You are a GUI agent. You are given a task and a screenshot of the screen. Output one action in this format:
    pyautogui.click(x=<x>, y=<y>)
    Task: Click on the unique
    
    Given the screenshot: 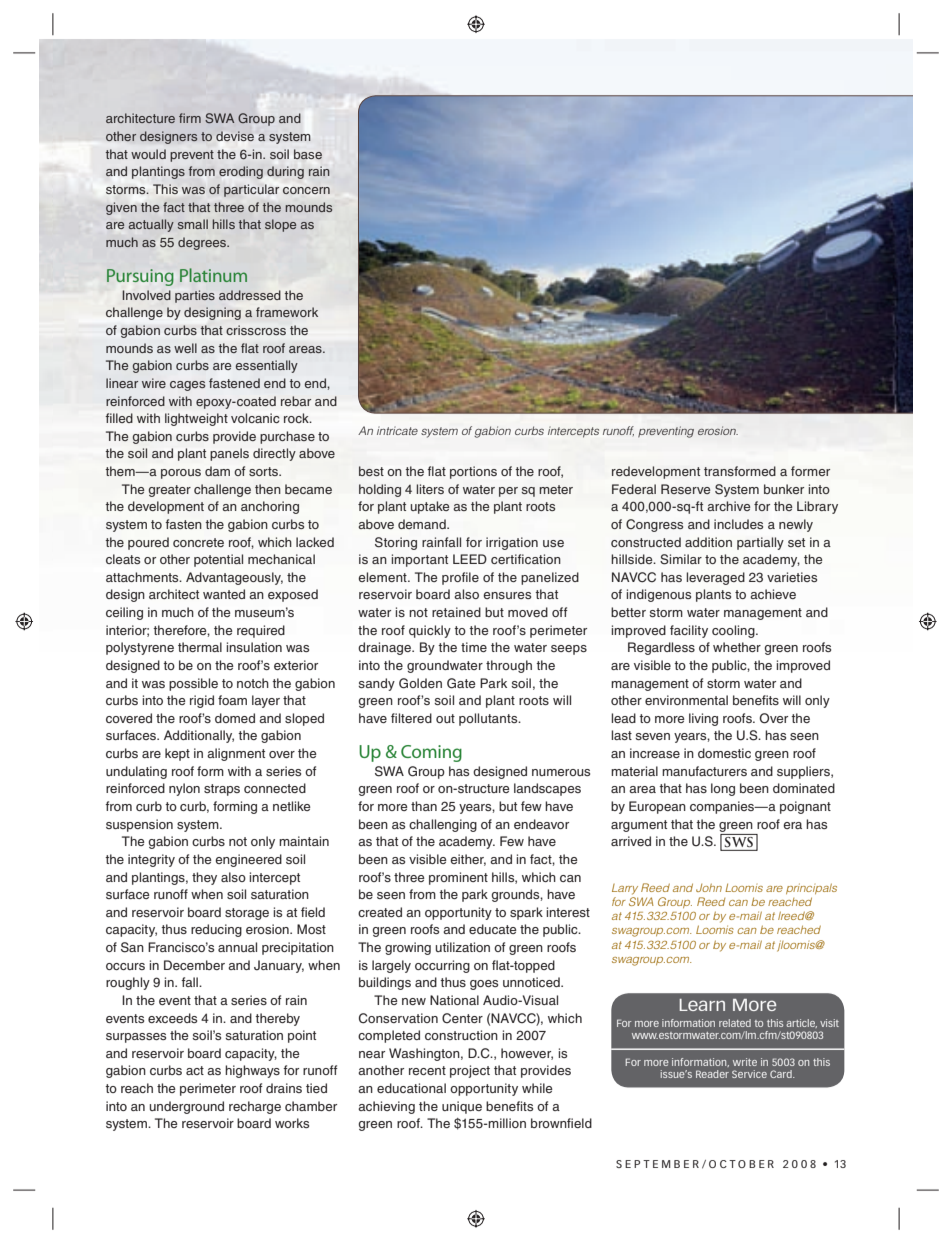 What is the action you would take?
    pyautogui.click(x=462, y=1107)
